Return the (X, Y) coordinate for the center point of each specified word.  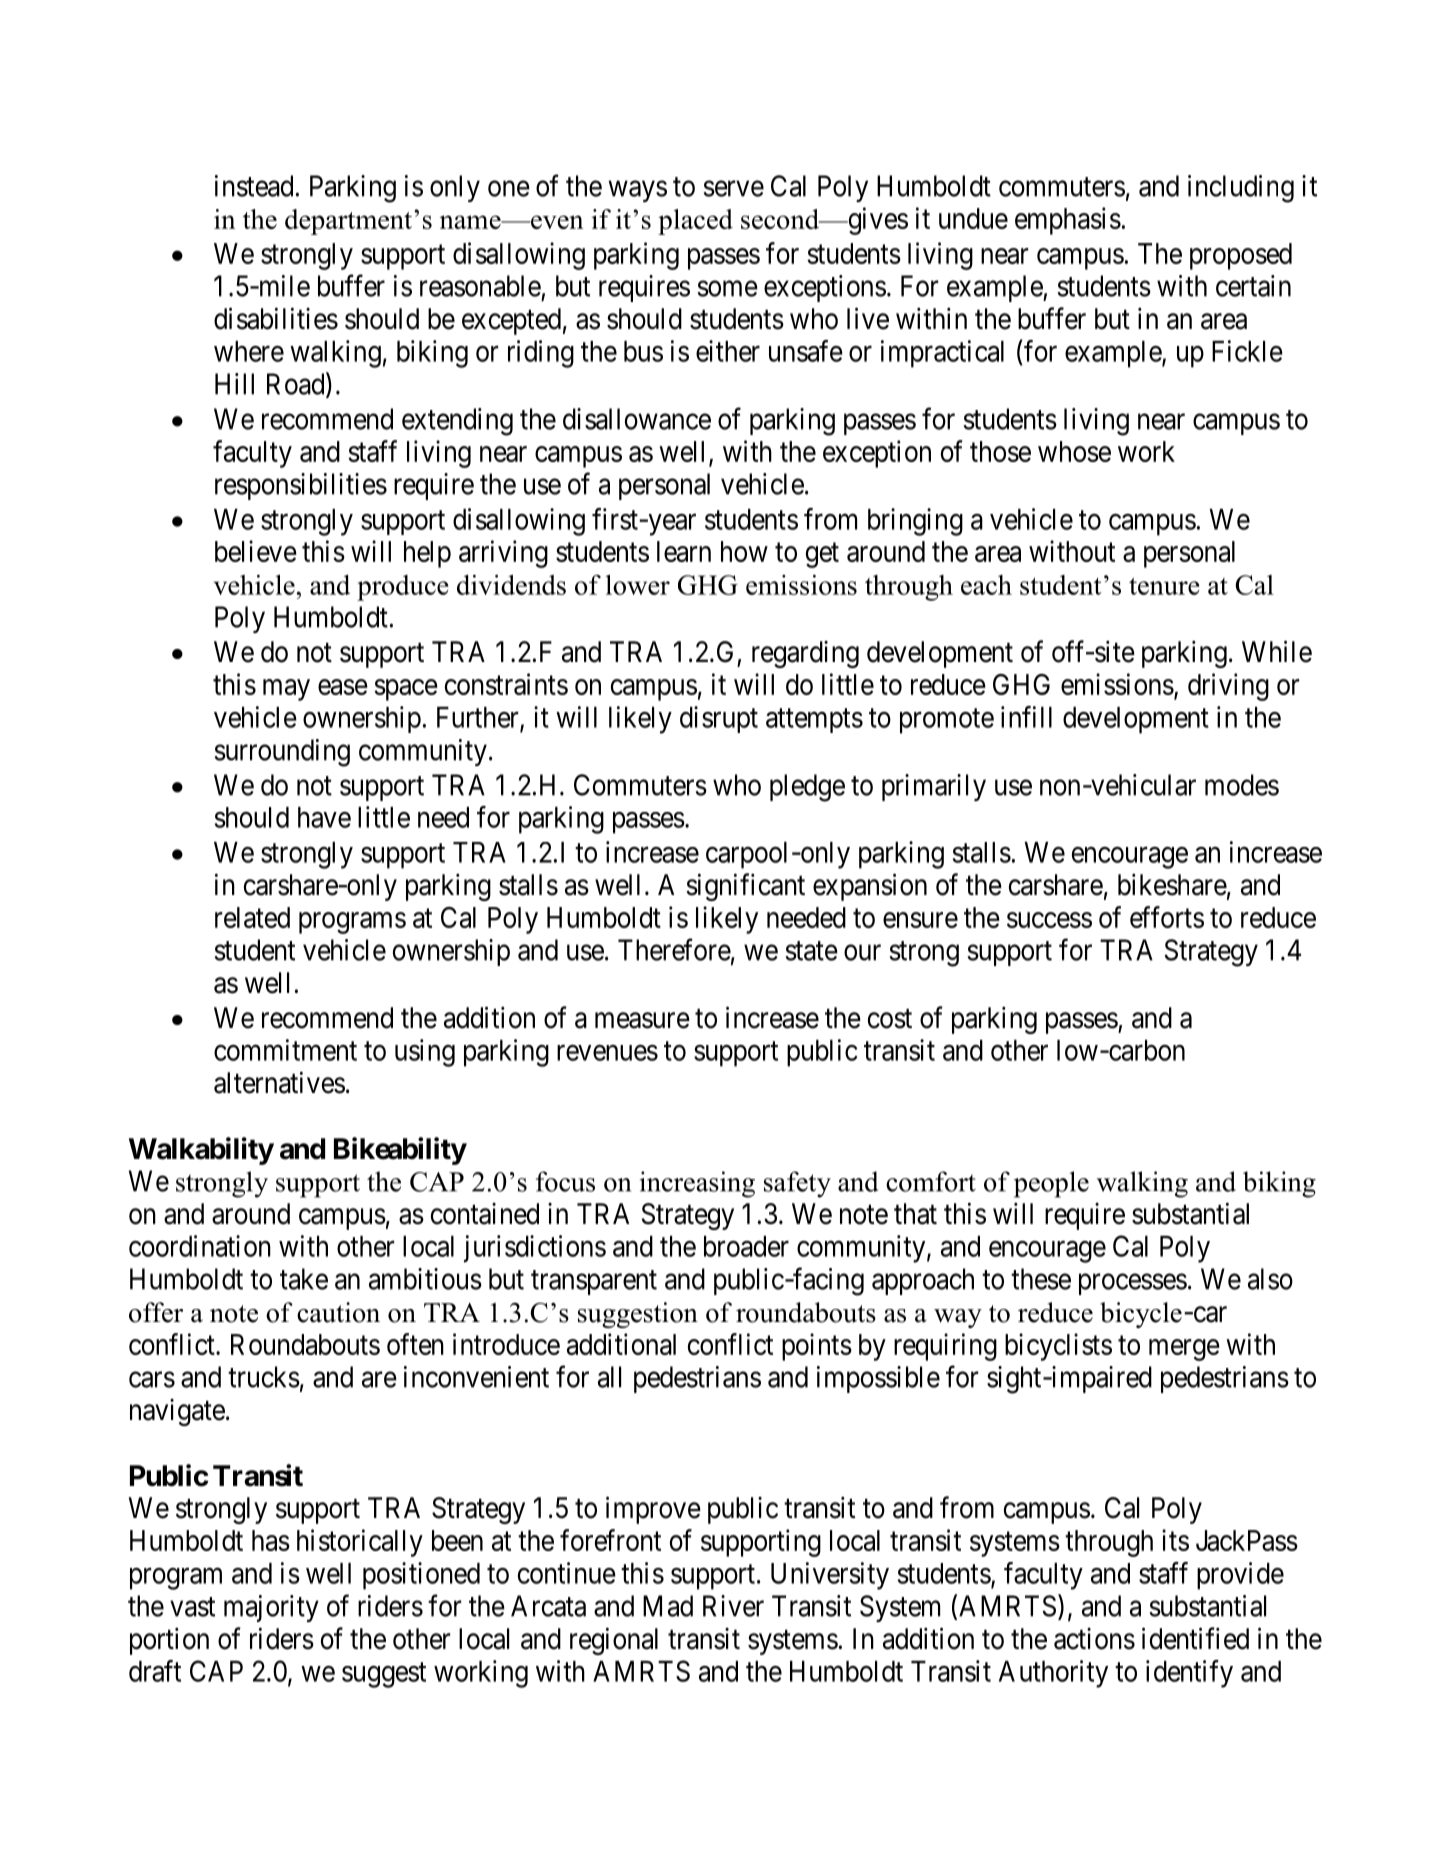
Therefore (674, 949)
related (252, 917)
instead (254, 186)
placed (695, 222)
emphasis (1068, 221)
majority (271, 1608)
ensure (920, 920)
